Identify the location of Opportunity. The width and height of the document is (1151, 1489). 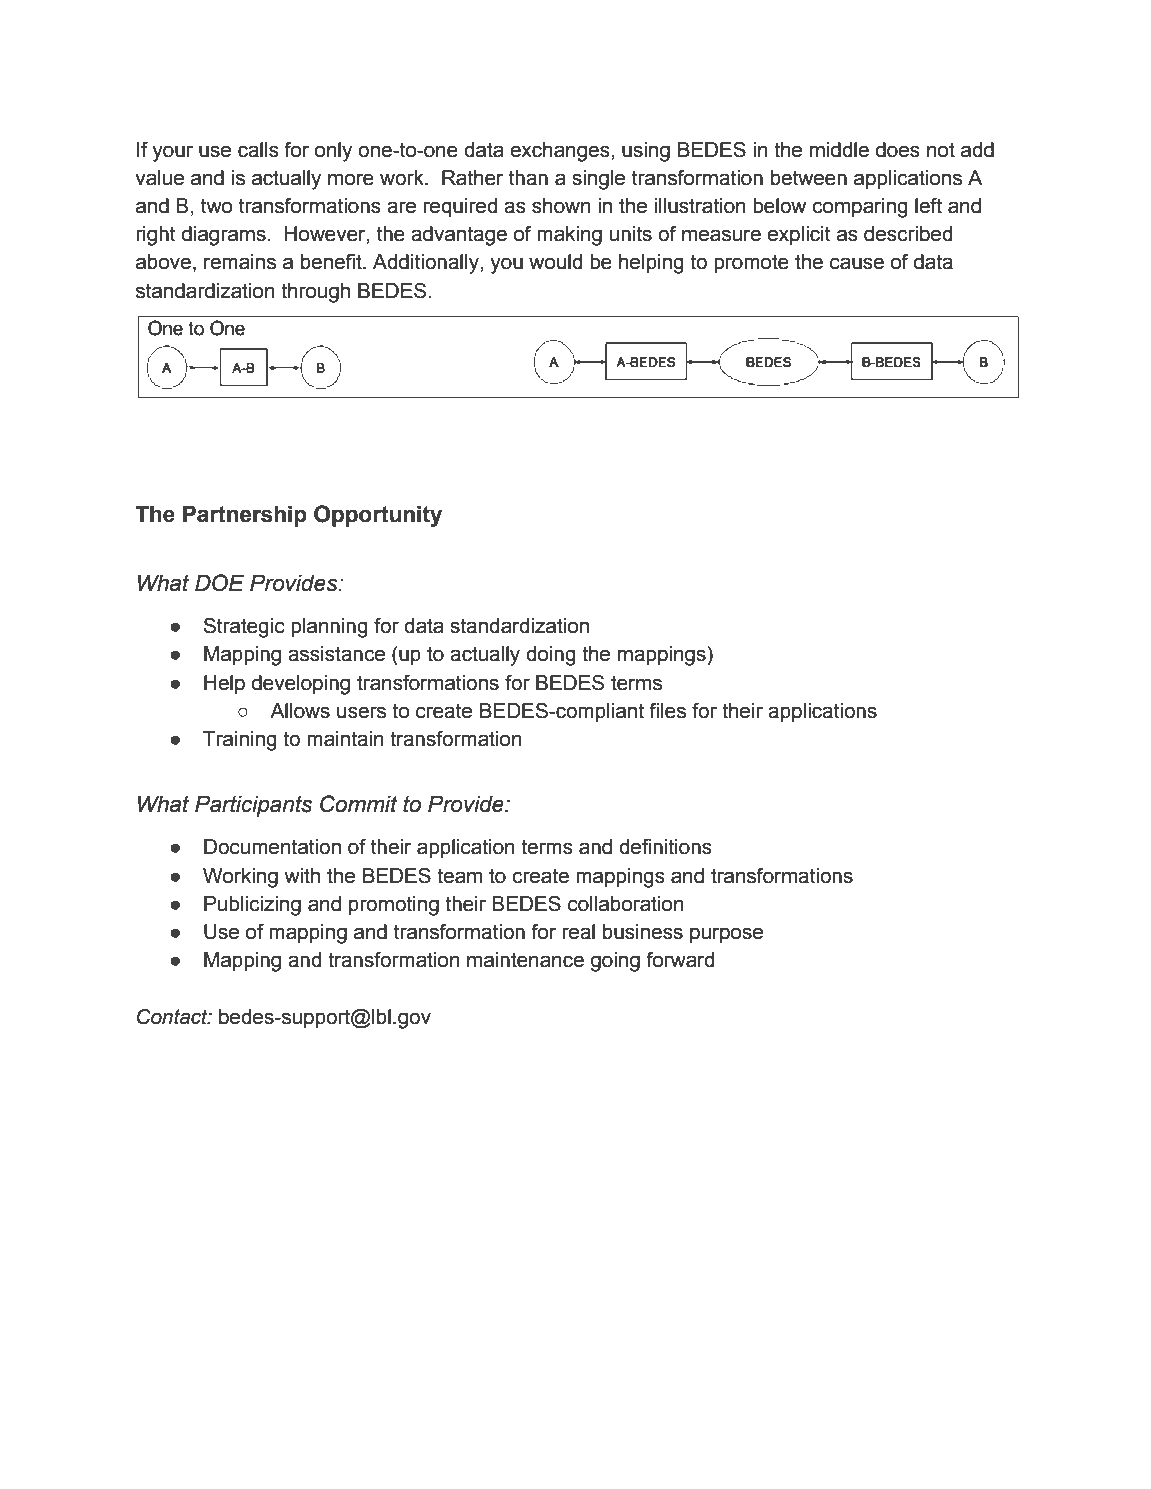
(378, 516).
